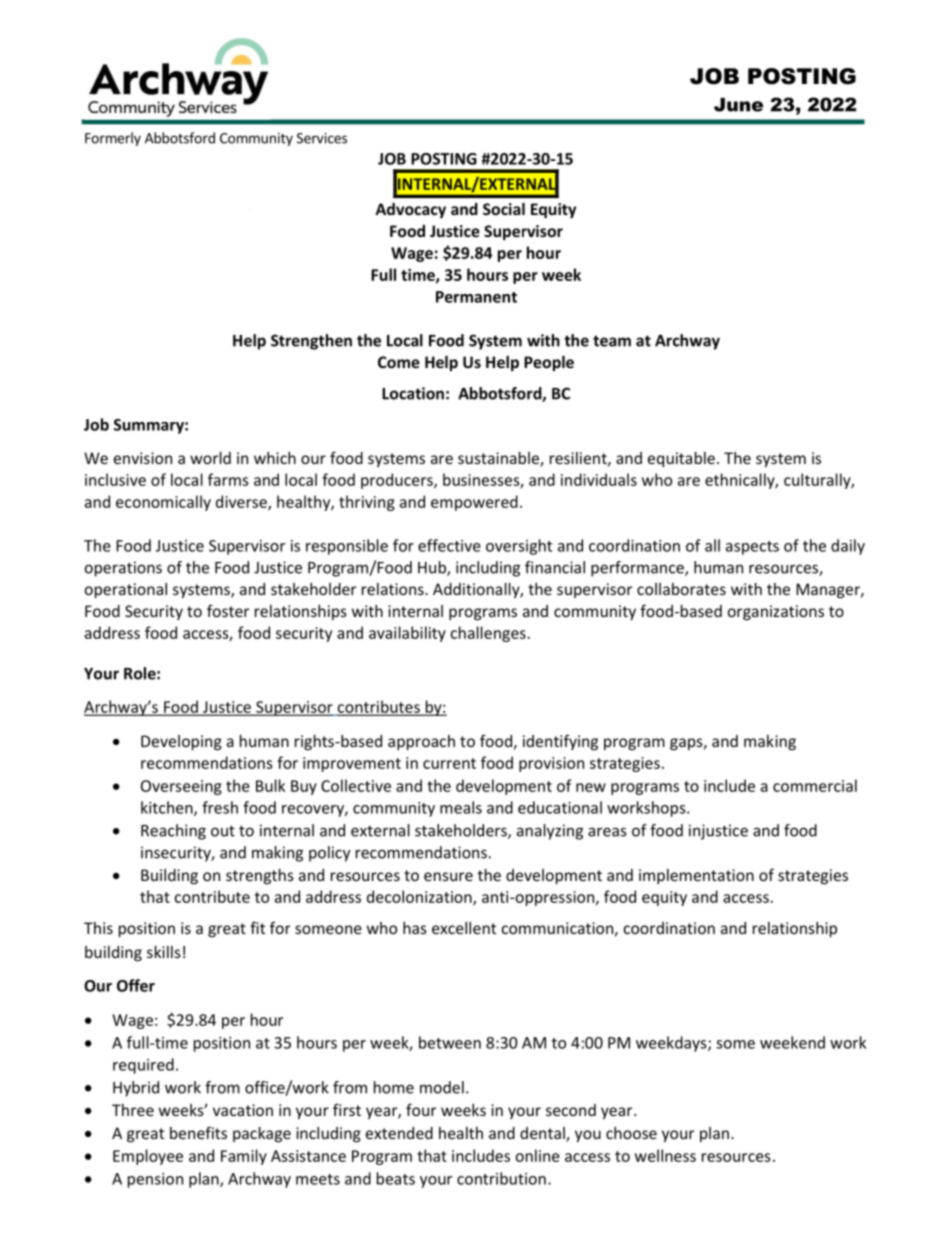 The width and height of the image is (952, 1233). I want to click on commercial, so click(815, 785).
